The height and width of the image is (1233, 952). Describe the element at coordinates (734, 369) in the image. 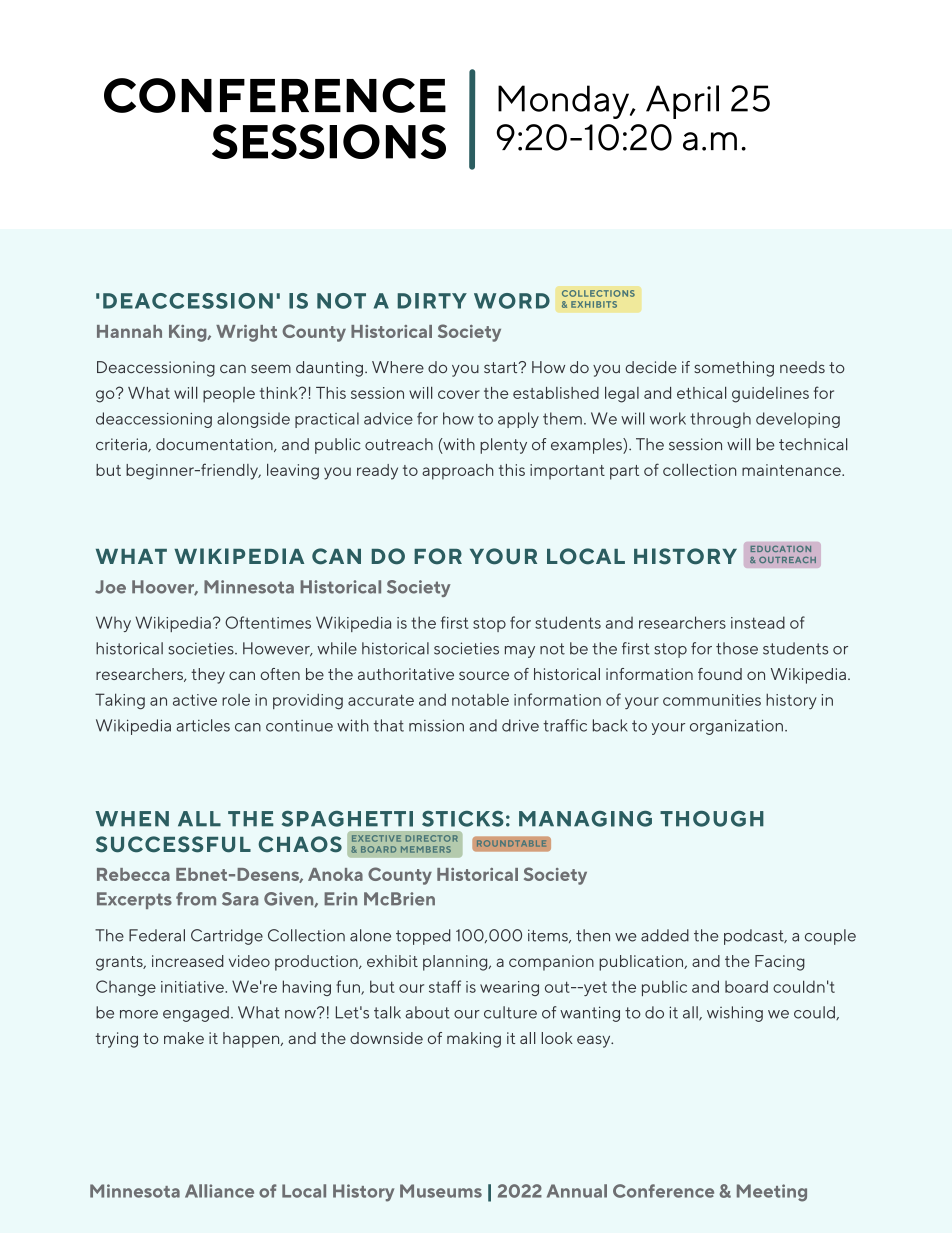

I see `something` at that location.
